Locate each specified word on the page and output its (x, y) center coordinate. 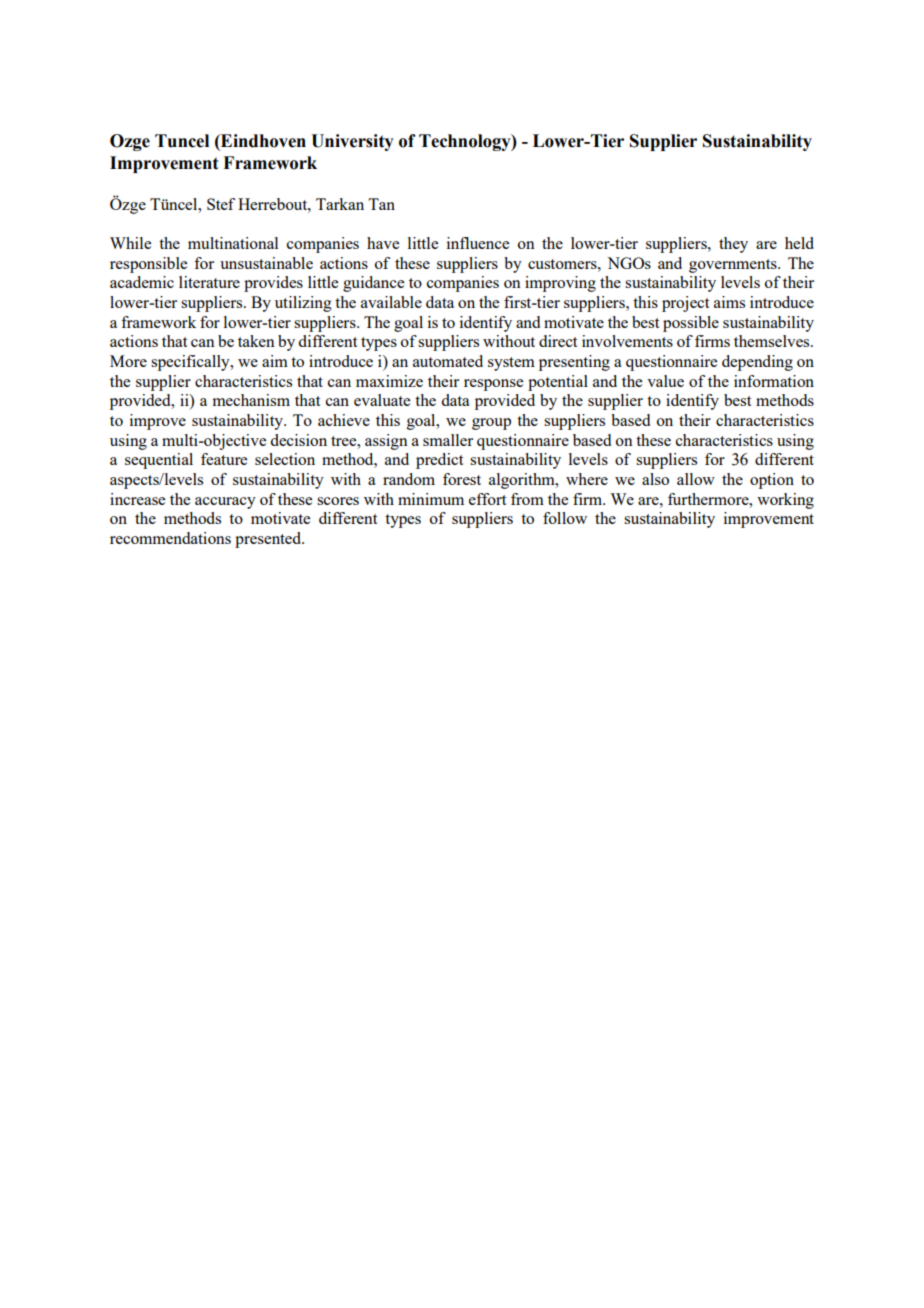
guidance (373, 284)
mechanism (251, 400)
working (785, 501)
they (733, 245)
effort (487, 499)
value (665, 381)
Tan (381, 204)
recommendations (170, 538)
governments (734, 266)
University (352, 142)
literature (209, 282)
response (493, 385)
